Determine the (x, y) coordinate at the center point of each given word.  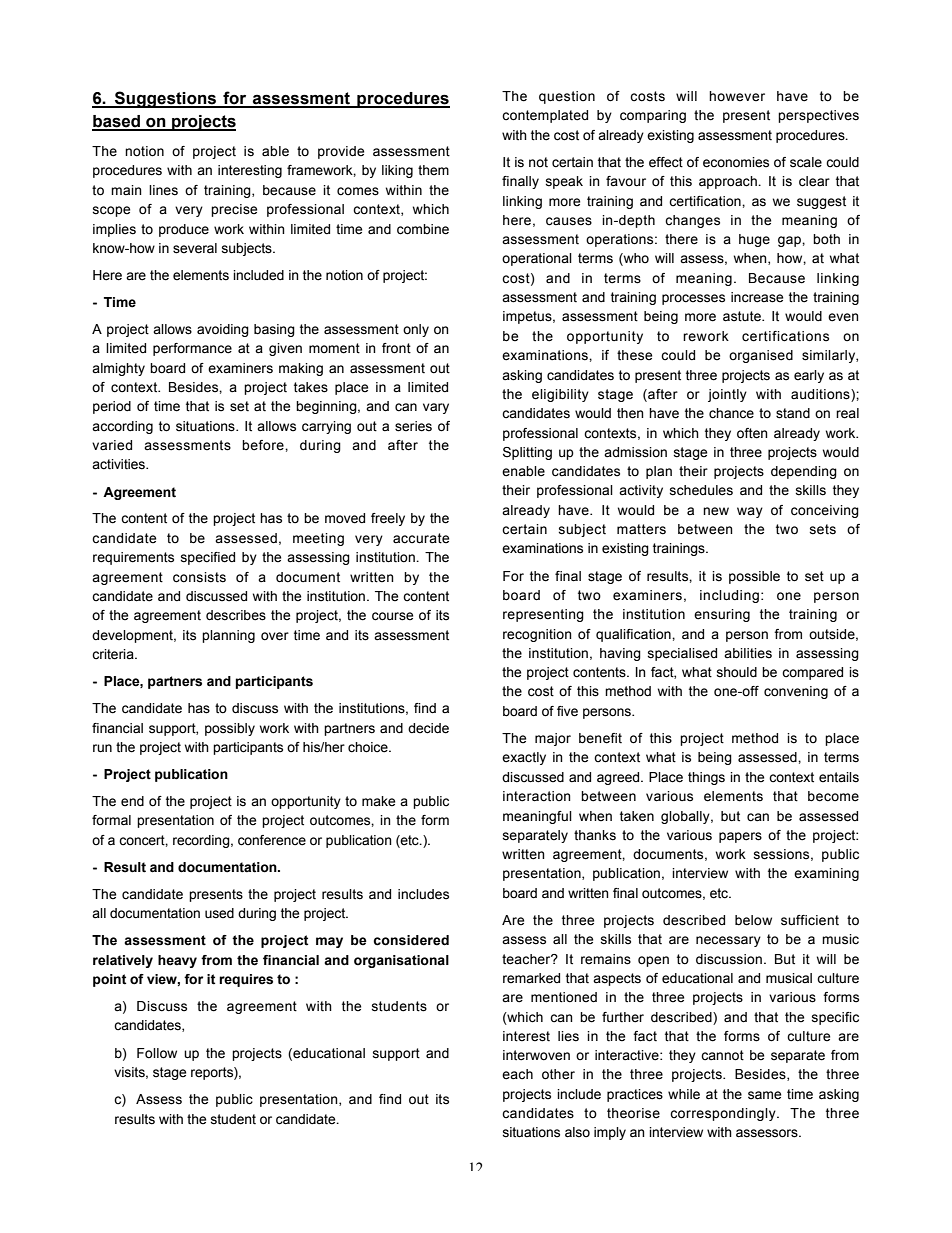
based (117, 122)
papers (740, 837)
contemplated (545, 116)
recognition (537, 635)
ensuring (722, 615)
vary (436, 408)
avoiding (223, 330)
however (737, 96)
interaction (537, 796)
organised (761, 356)
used (219, 913)
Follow (157, 1053)
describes (236, 615)
